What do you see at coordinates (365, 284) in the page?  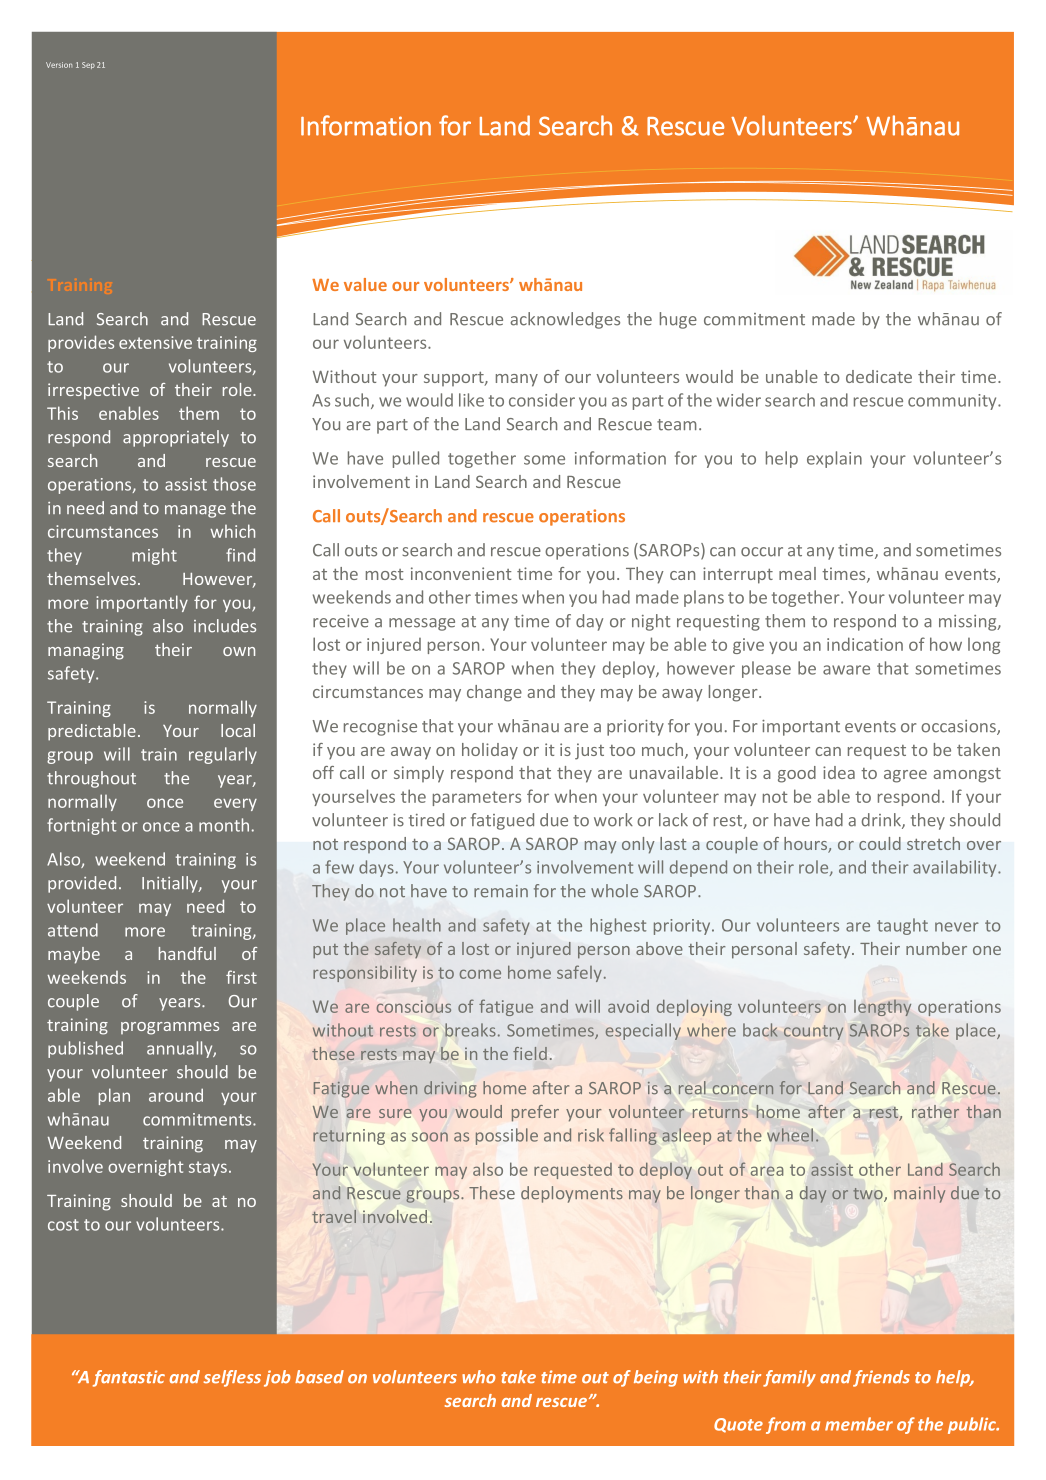 I see `value` at bounding box center [365, 284].
